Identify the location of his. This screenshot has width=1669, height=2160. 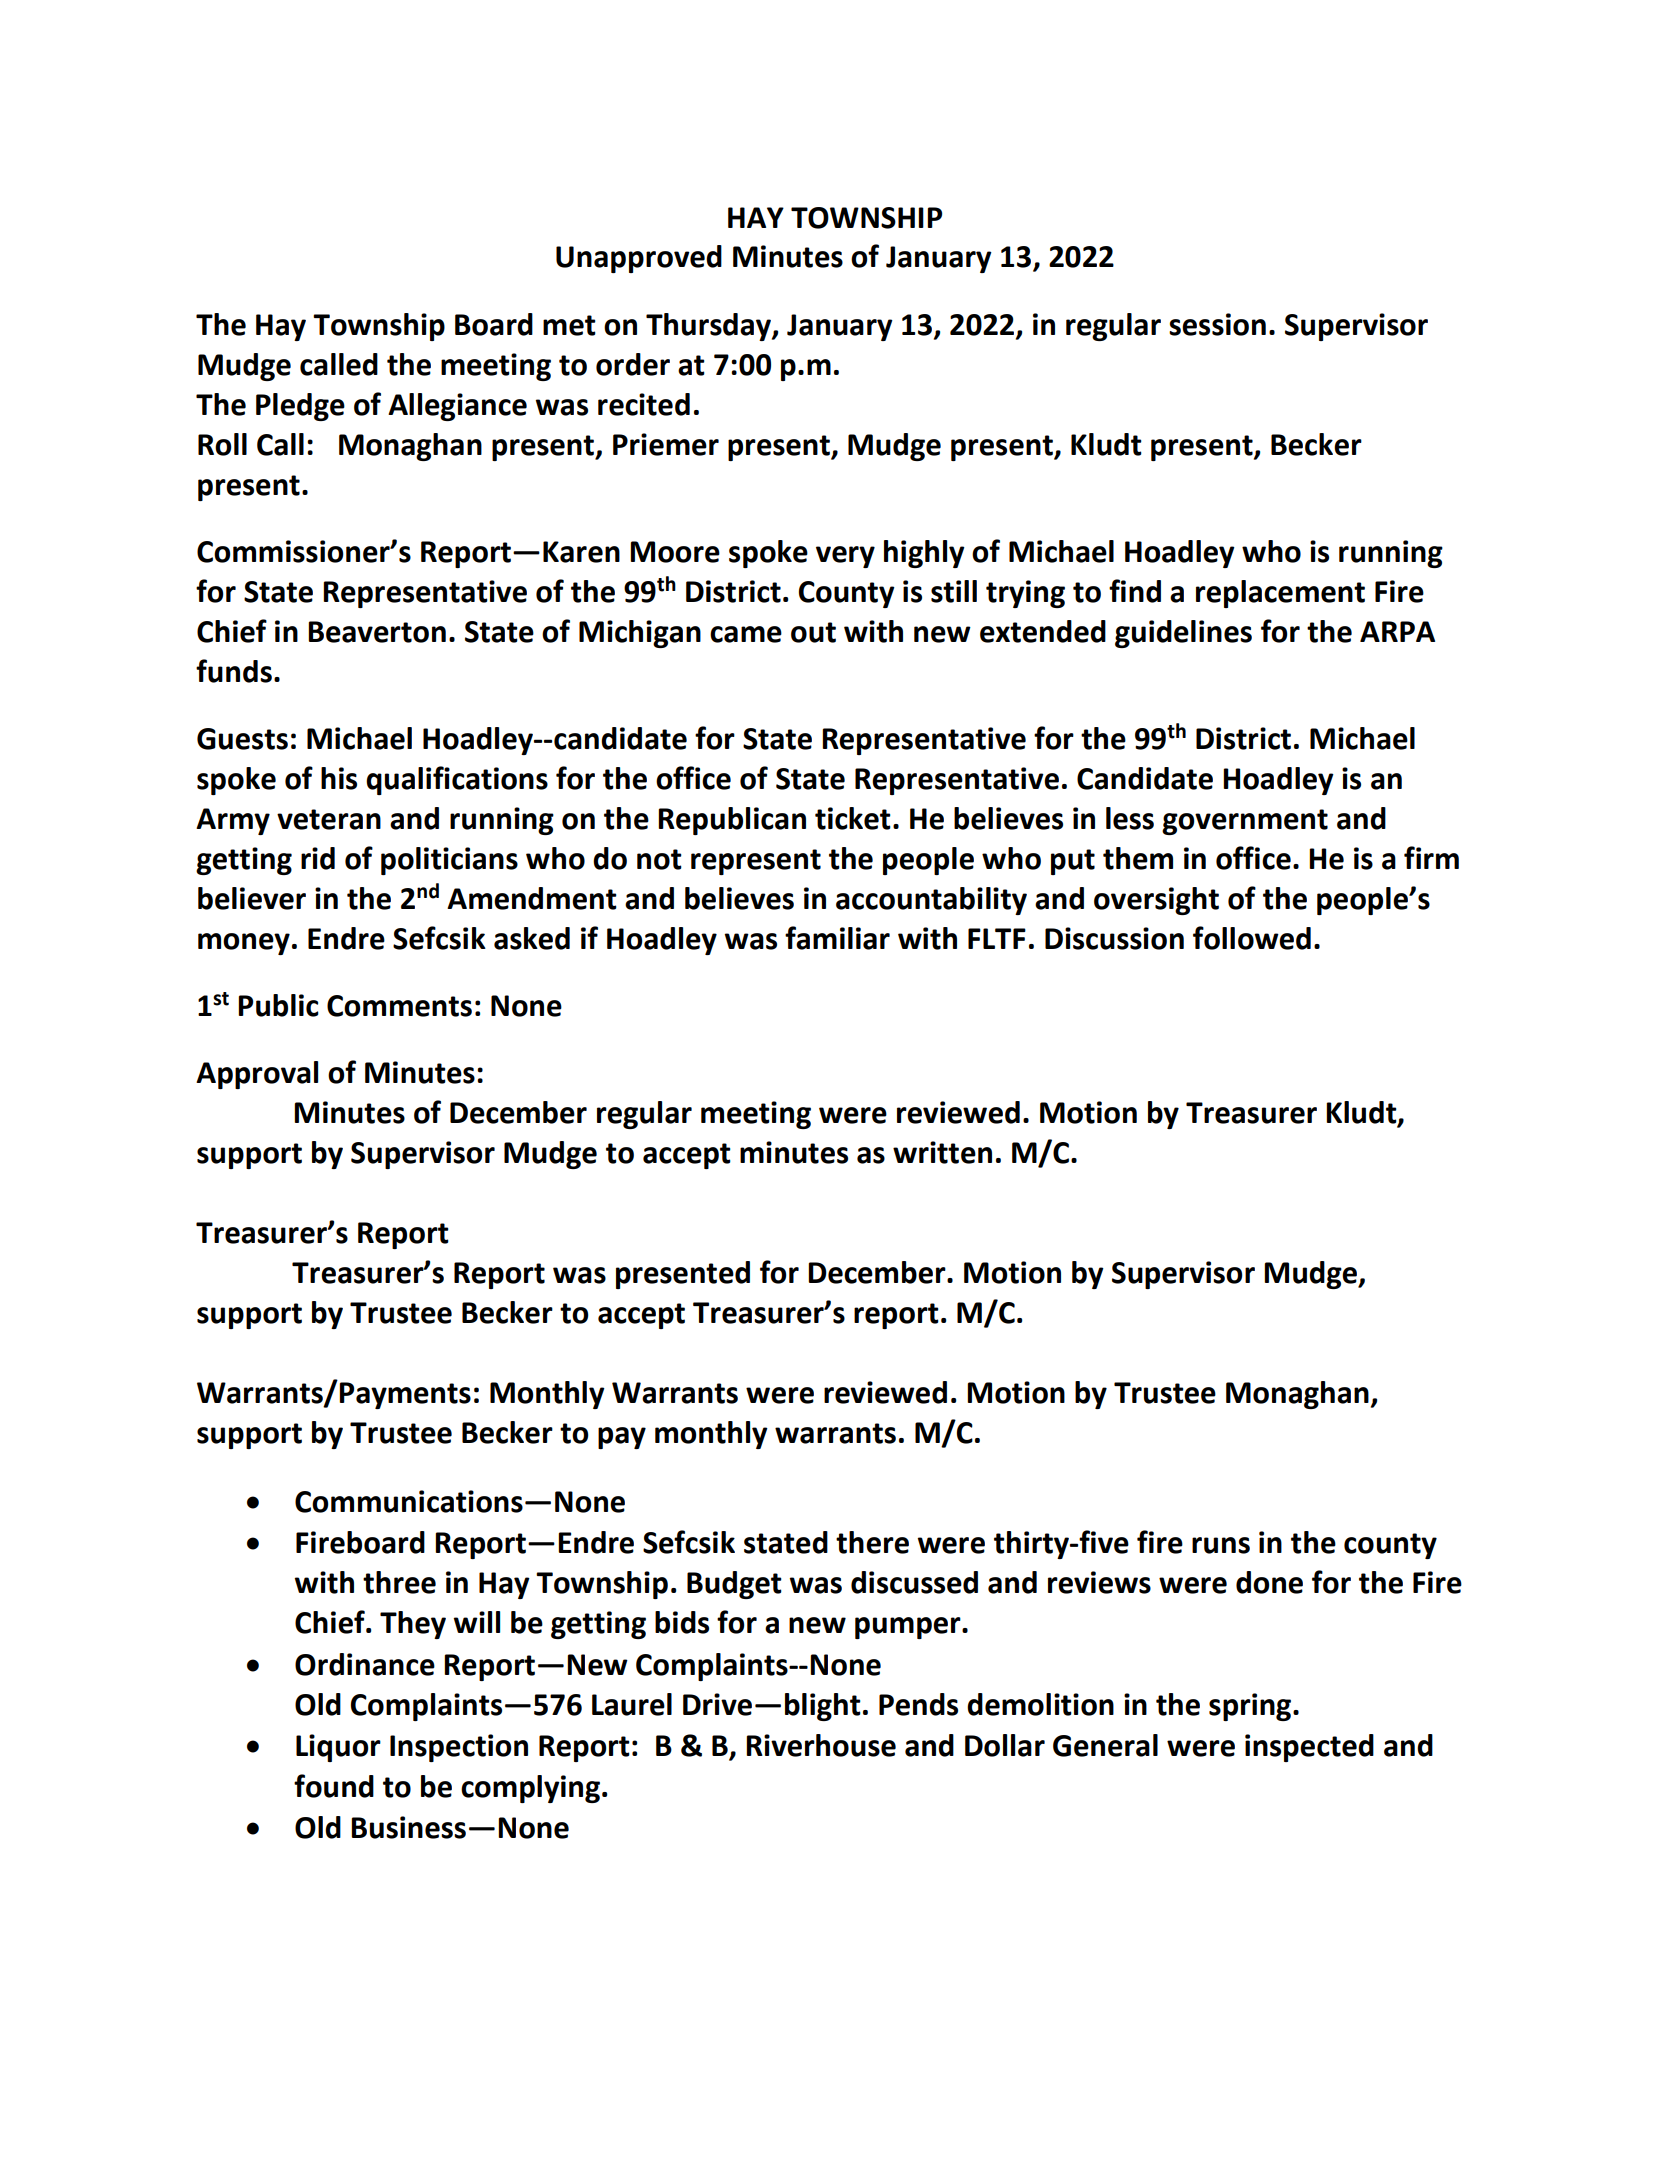
(339, 778).
